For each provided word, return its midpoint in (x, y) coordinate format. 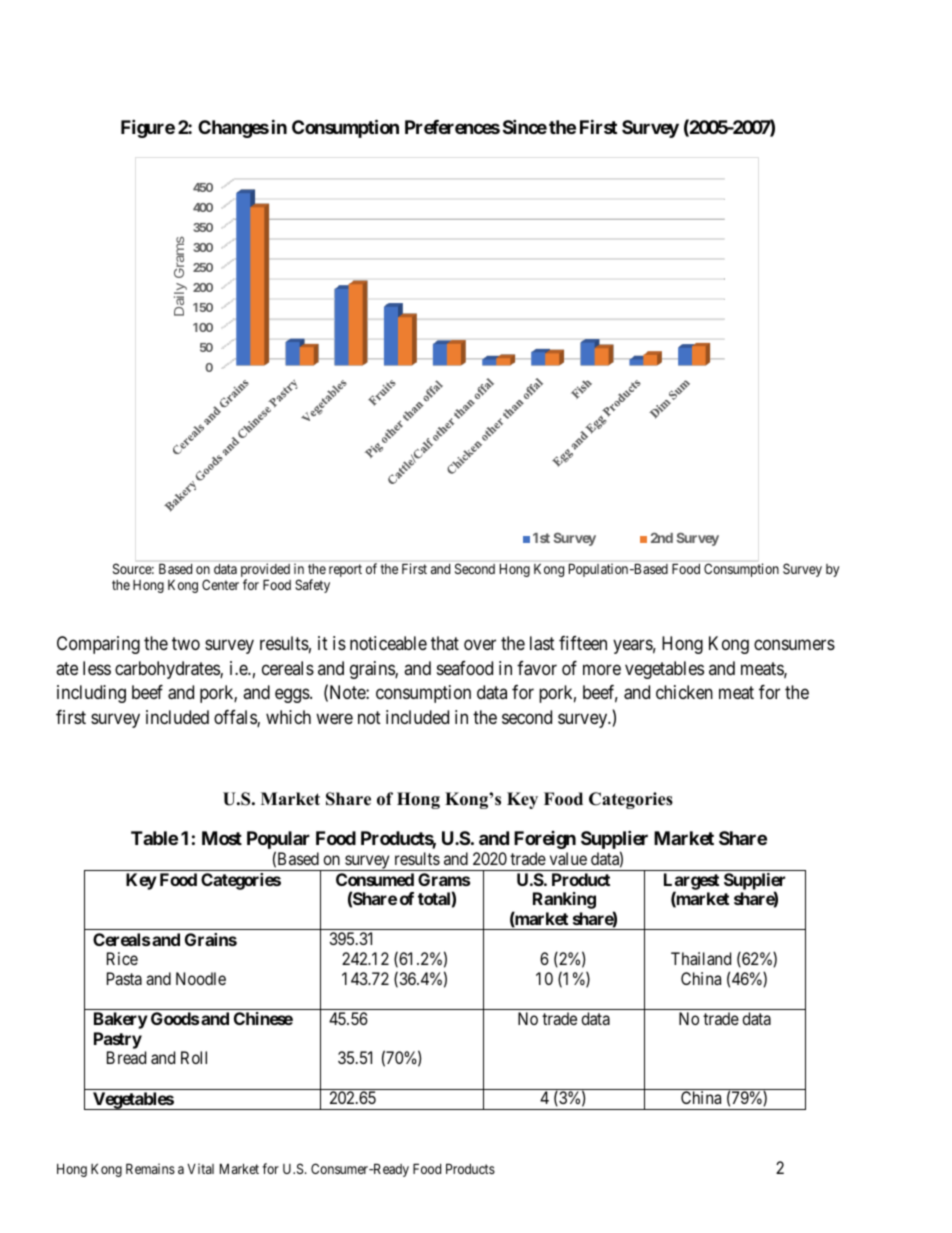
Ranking (564, 900)
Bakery (121, 1020)
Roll (194, 1057)
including (91, 694)
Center (220, 584)
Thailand (701, 958)
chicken (684, 692)
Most (222, 838)
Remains (150, 1168)
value (568, 858)
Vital (200, 1168)
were (334, 719)
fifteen (583, 643)
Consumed (375, 879)
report (345, 570)
